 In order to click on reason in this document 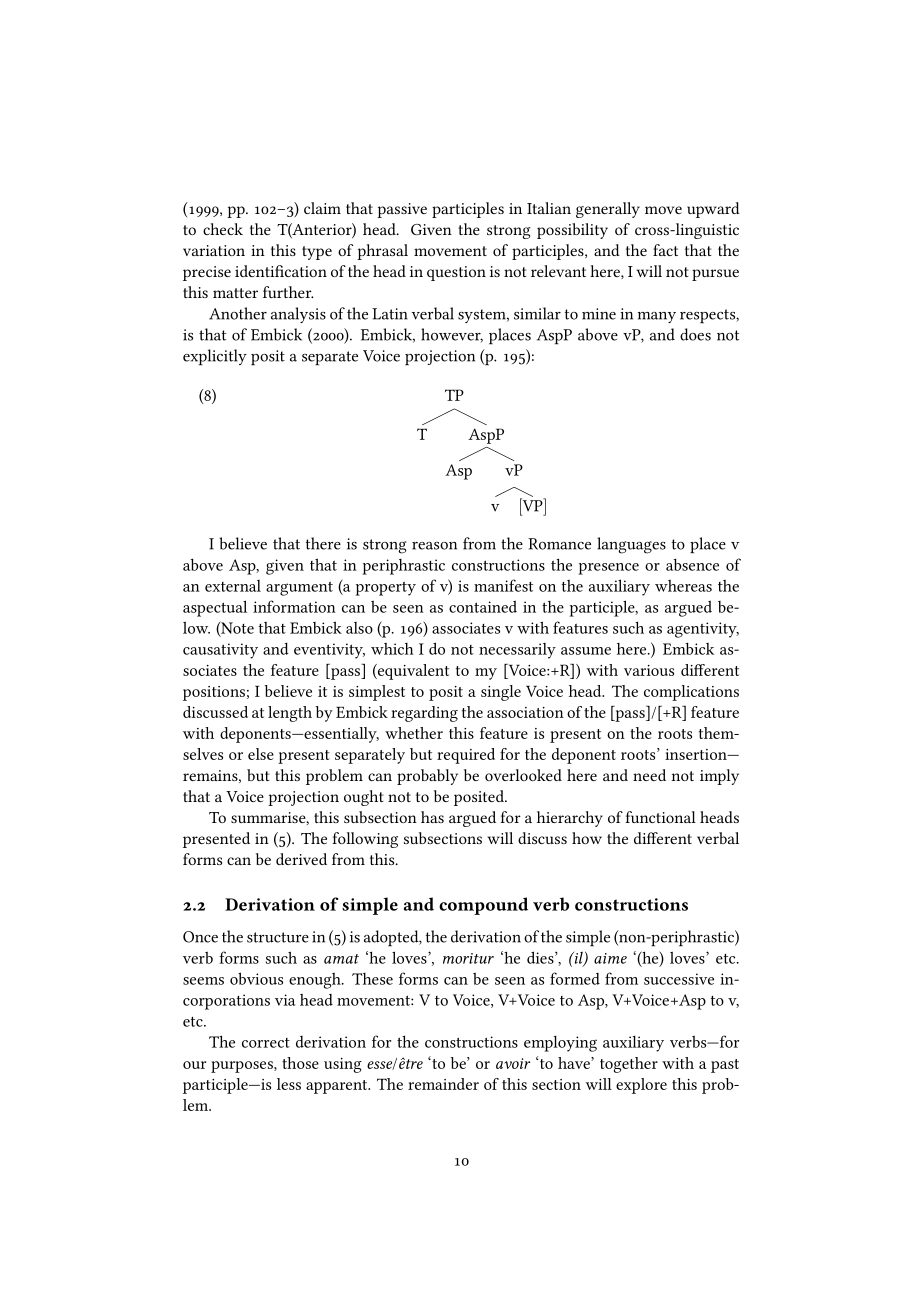, I will do `click(434, 546)`.
